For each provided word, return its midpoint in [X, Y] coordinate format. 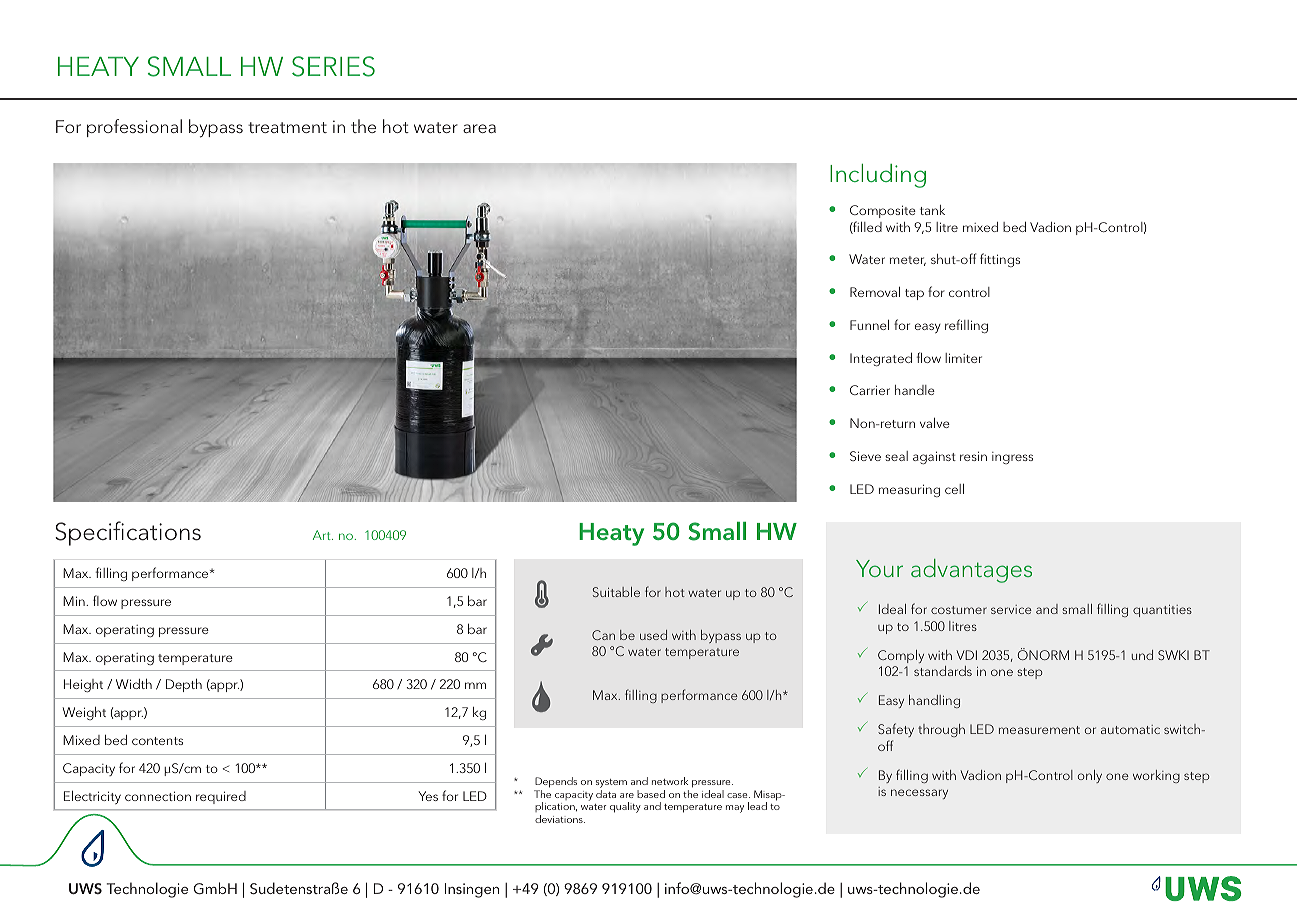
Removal [875, 292]
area [479, 128]
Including [878, 176]
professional [134, 128]
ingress [1012, 458]
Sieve [865, 456]
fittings [1000, 260]
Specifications [128, 533]
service [1011, 609]
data [606, 794]
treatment [287, 127]
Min [75, 601]
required [221, 797]
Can [603, 635]
